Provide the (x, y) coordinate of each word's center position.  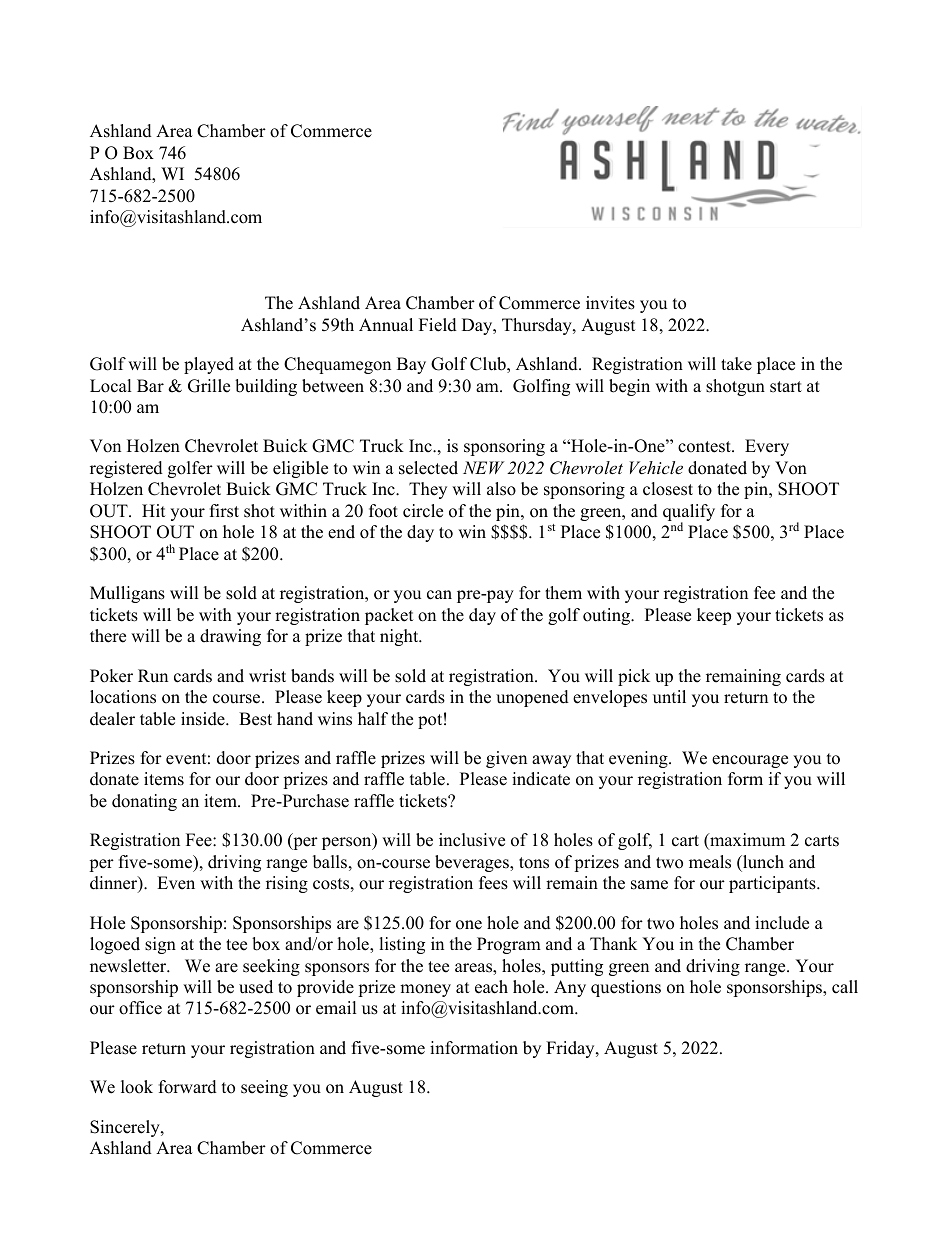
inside (204, 719)
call (845, 987)
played (209, 365)
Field (438, 325)
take (736, 364)
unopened (532, 698)
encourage (750, 761)
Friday (571, 1049)
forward (188, 1087)
